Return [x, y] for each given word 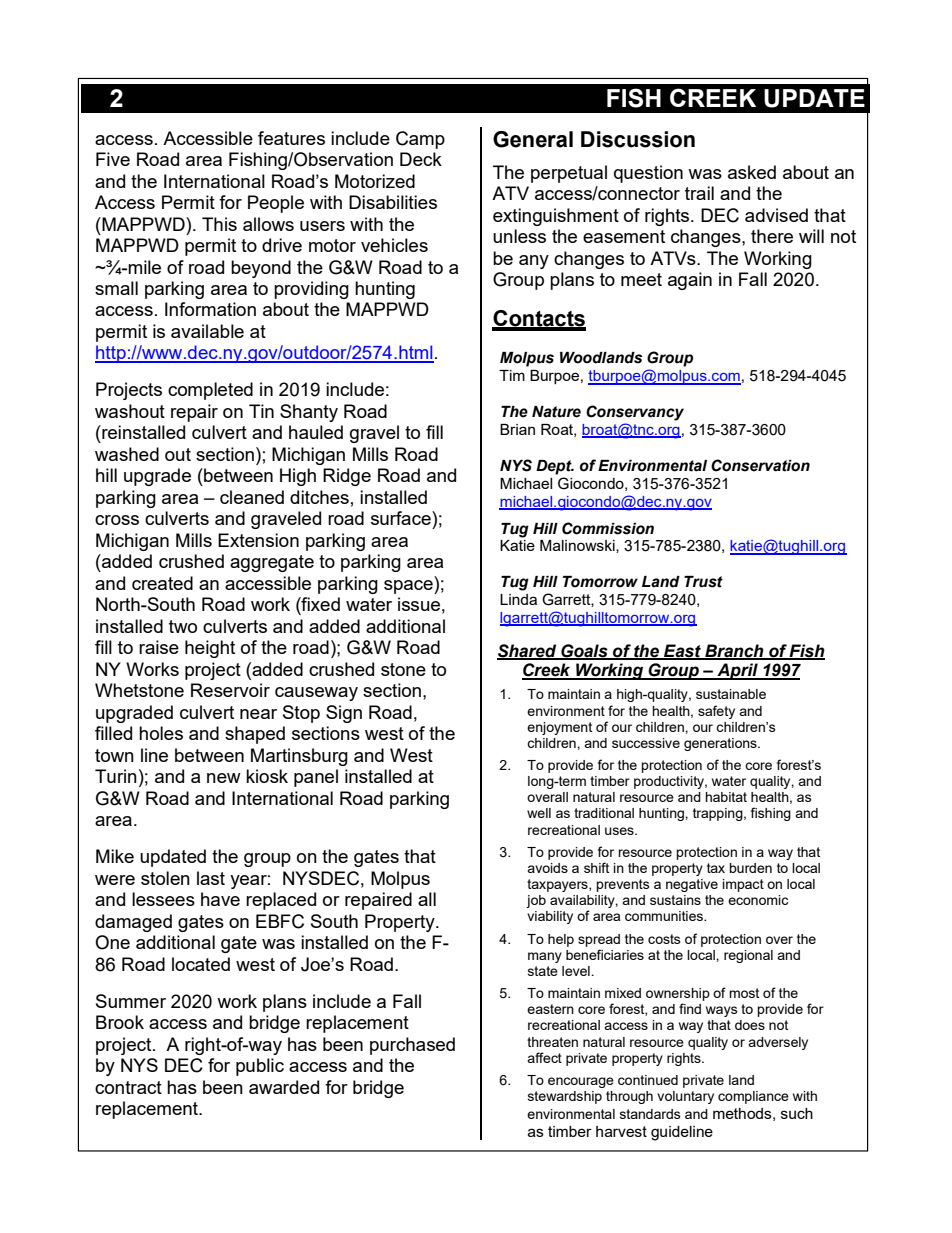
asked [752, 172]
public [260, 1067]
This [219, 224]
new [224, 778]
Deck [421, 159]
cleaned [252, 497]
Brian [517, 429]
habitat [726, 797]
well [539, 813]
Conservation [760, 465]
